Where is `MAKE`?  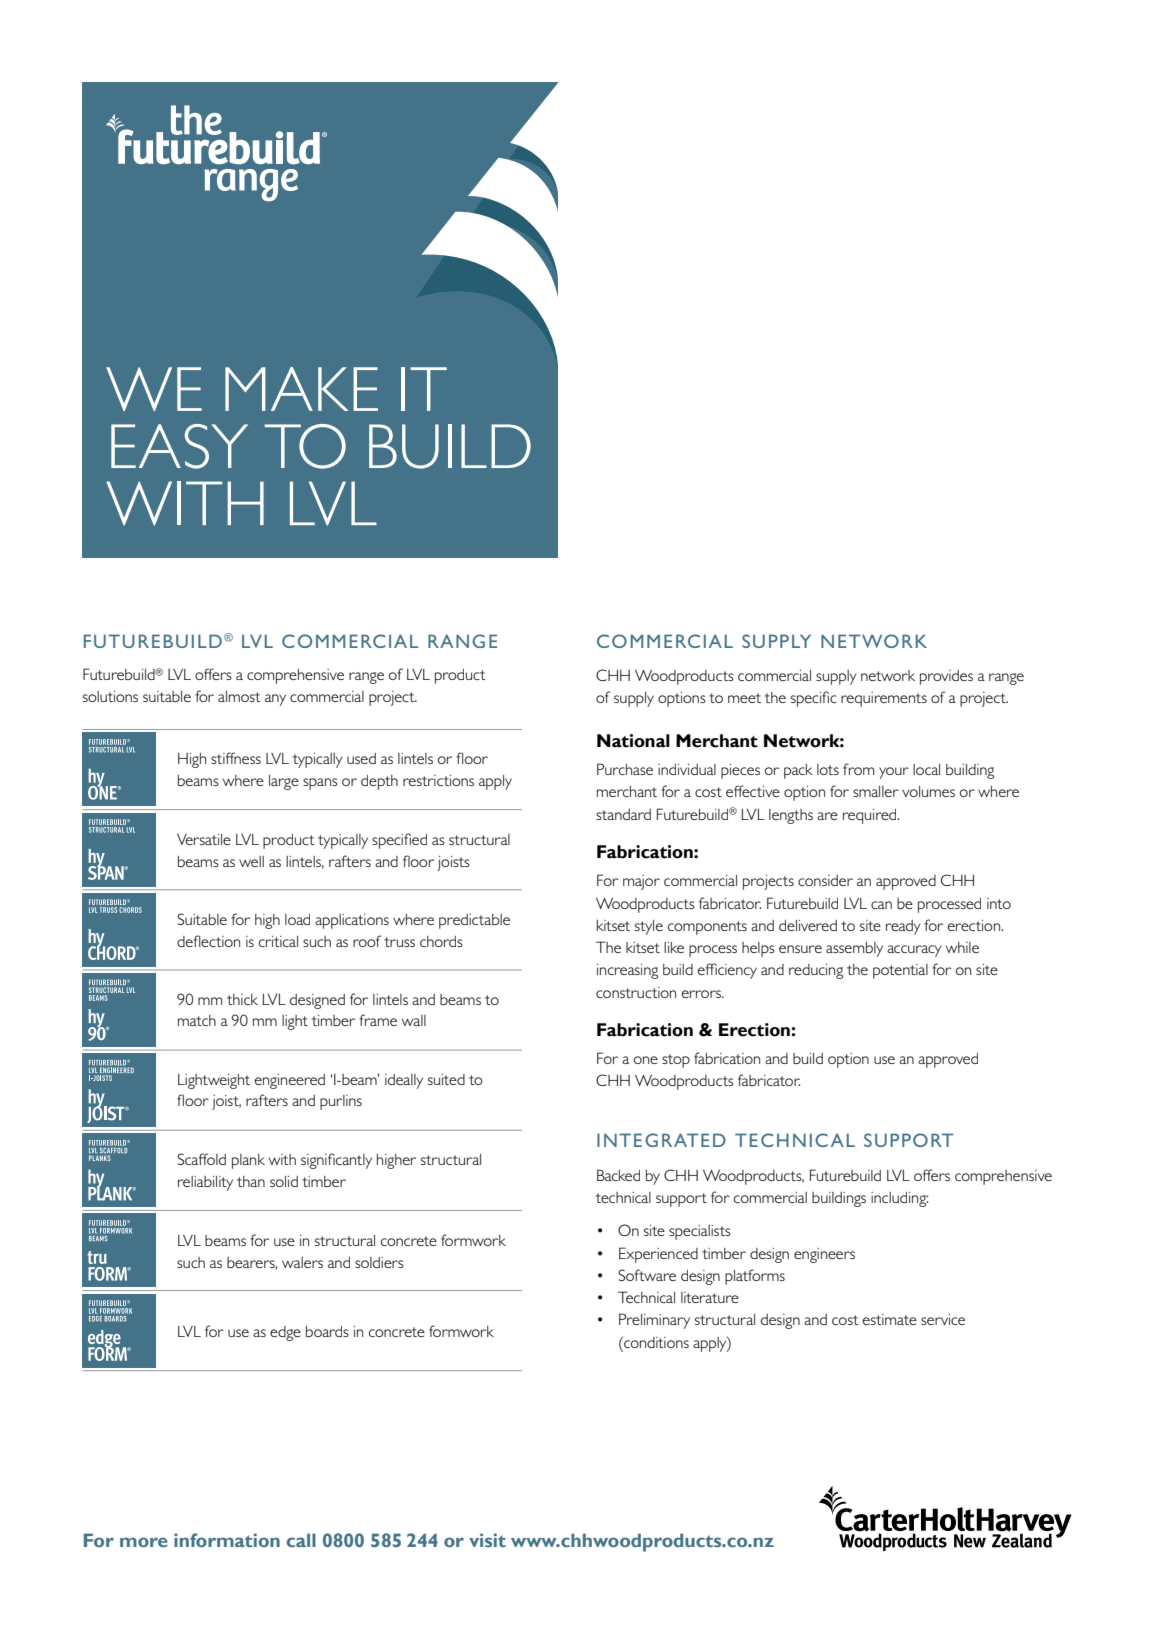
MAKE is located at coordinates (301, 389).
